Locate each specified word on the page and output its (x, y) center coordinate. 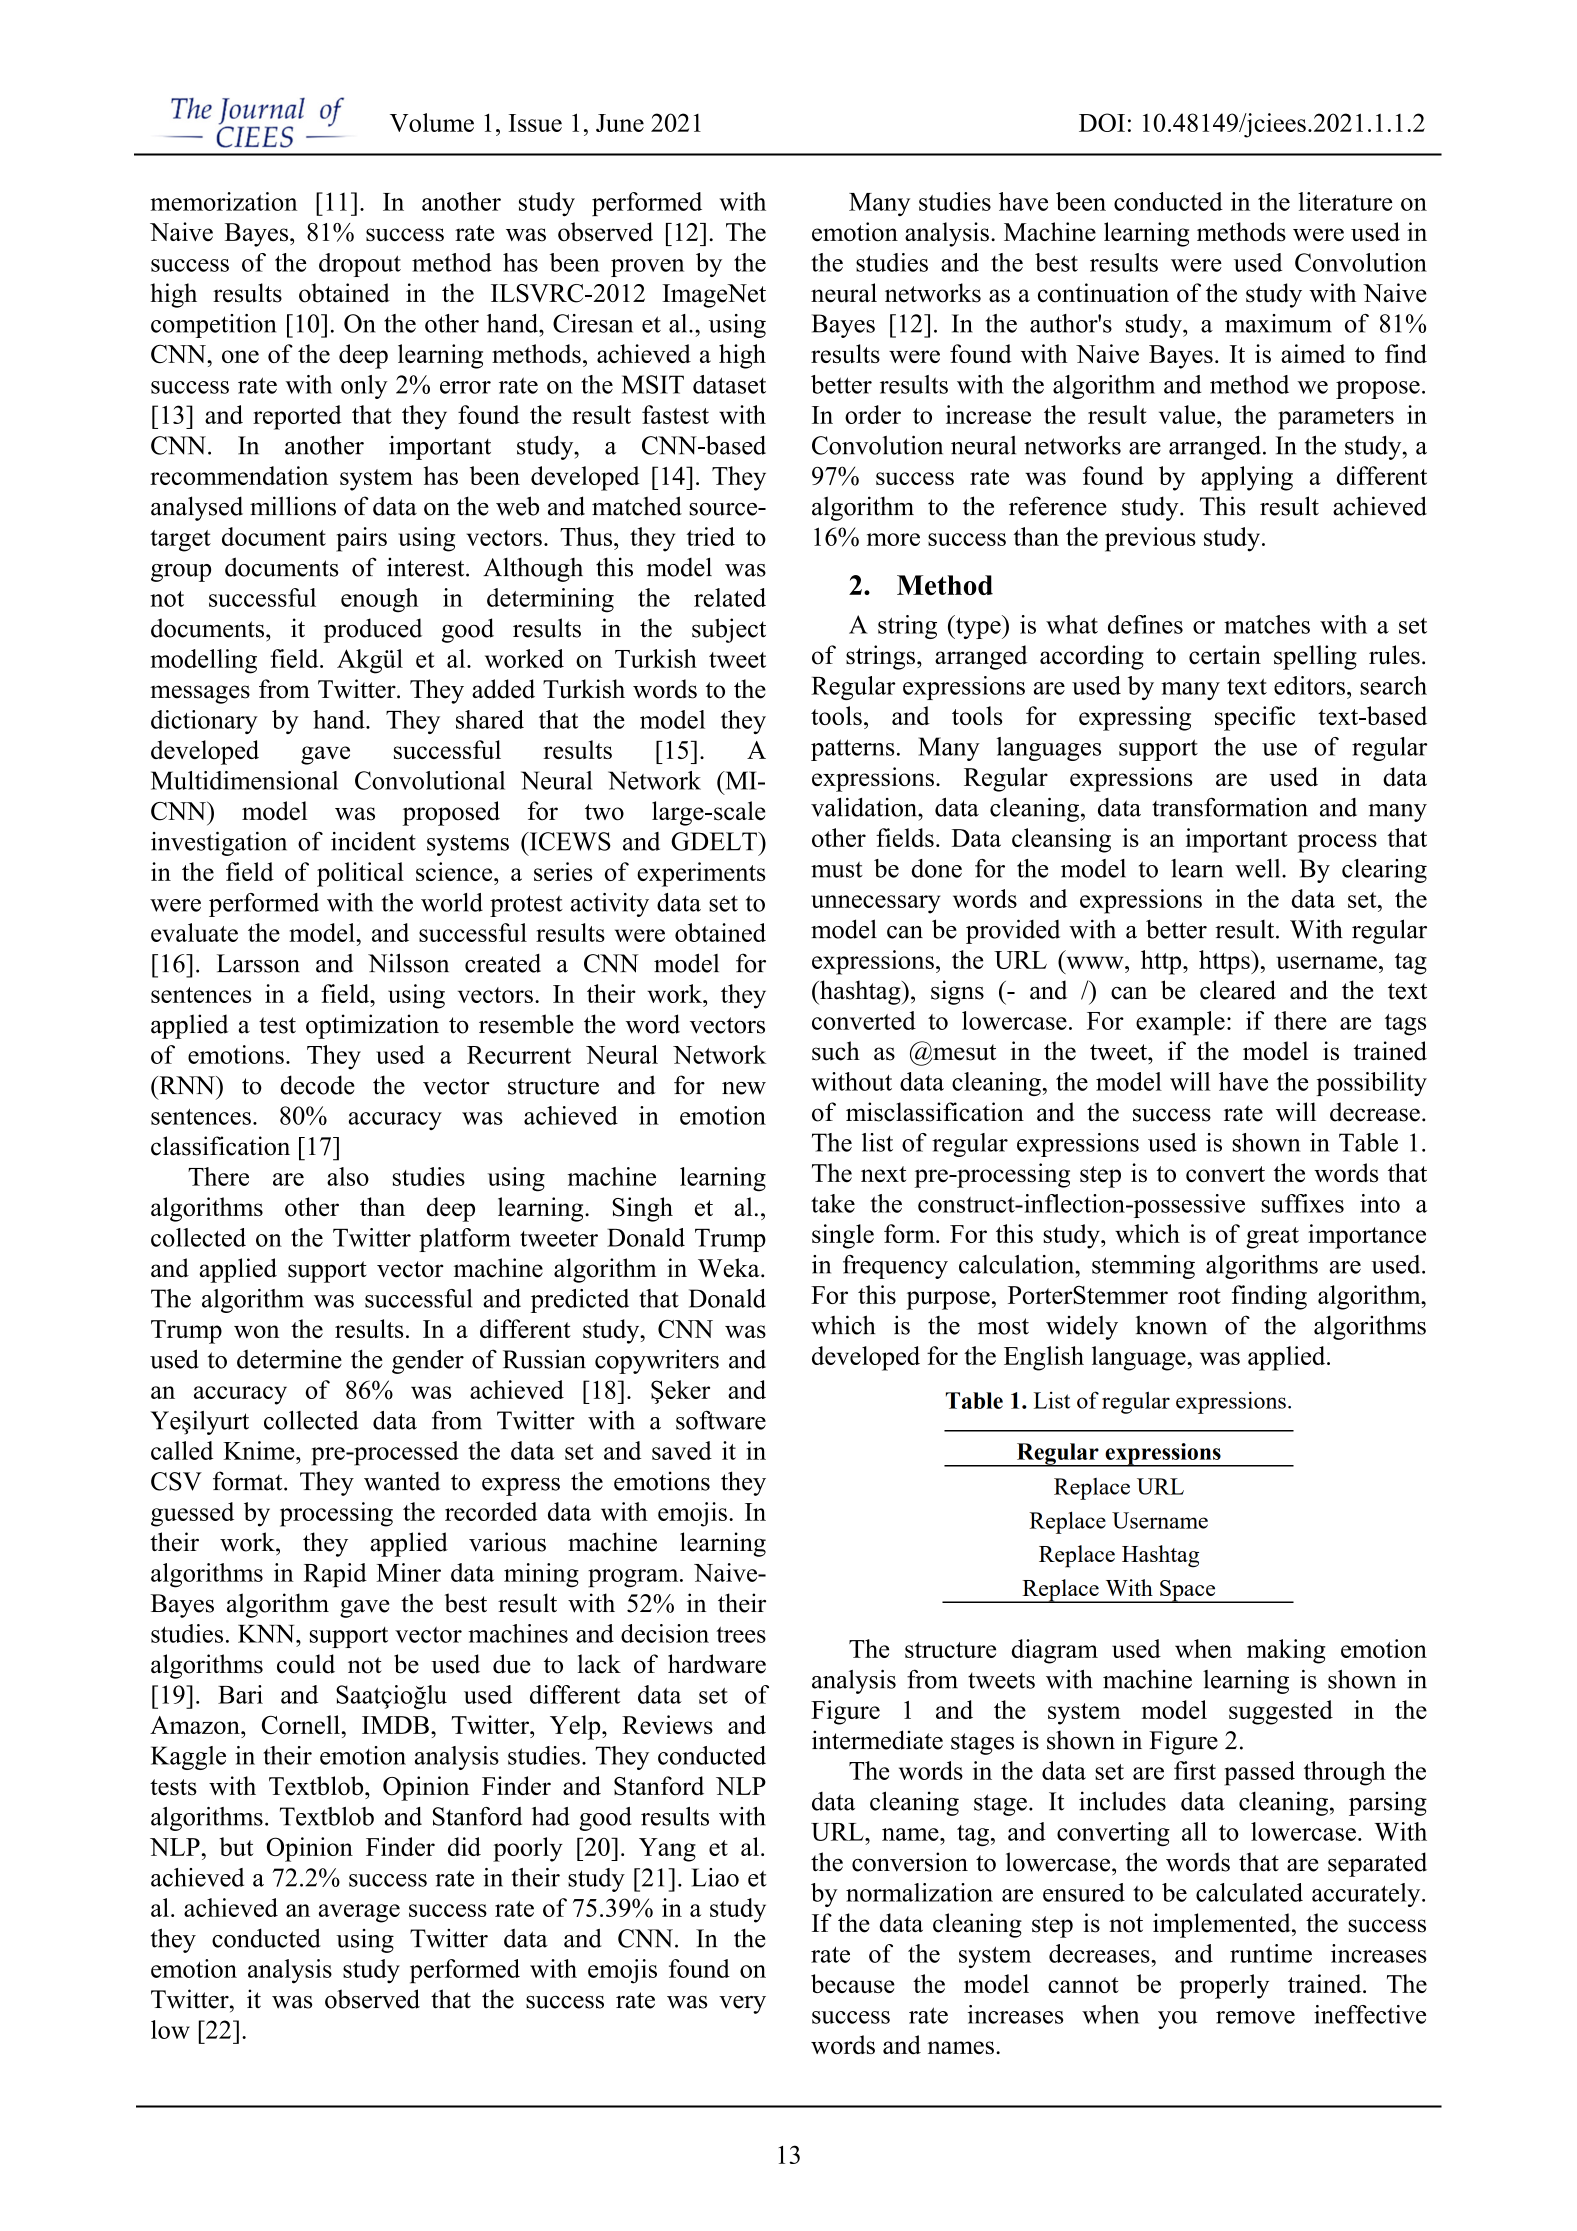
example (1180, 1023)
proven (647, 268)
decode (317, 1085)
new (744, 1088)
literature (1345, 201)
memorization (223, 201)
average (359, 1913)
